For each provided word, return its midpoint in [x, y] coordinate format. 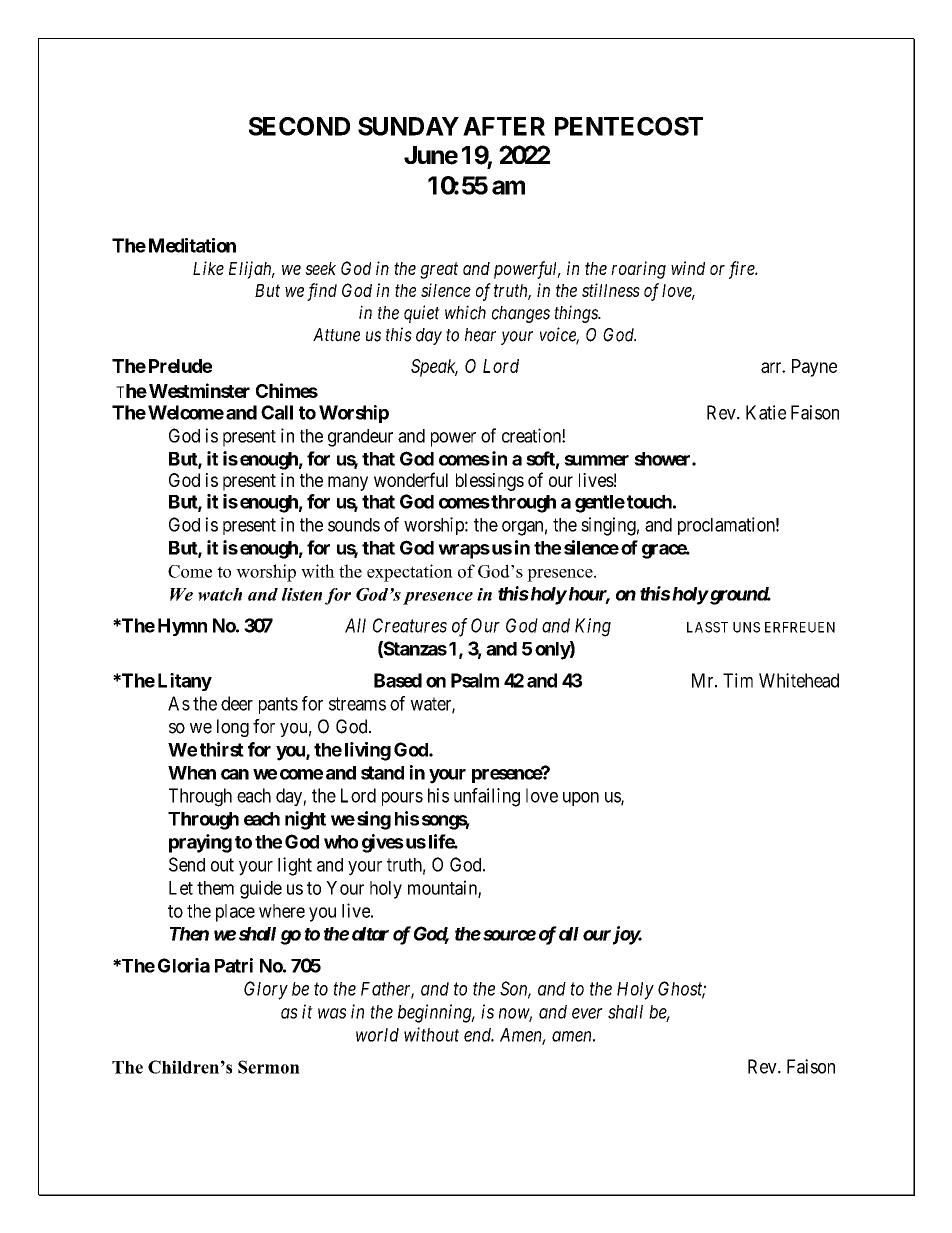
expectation [410, 573]
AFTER [504, 126]
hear [480, 335]
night [305, 820]
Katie [766, 412]
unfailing [487, 797]
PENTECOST [629, 126]
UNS [746, 627]
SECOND [299, 126]
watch [220, 594]
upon [581, 799]
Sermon [269, 1067]
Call [277, 412]
